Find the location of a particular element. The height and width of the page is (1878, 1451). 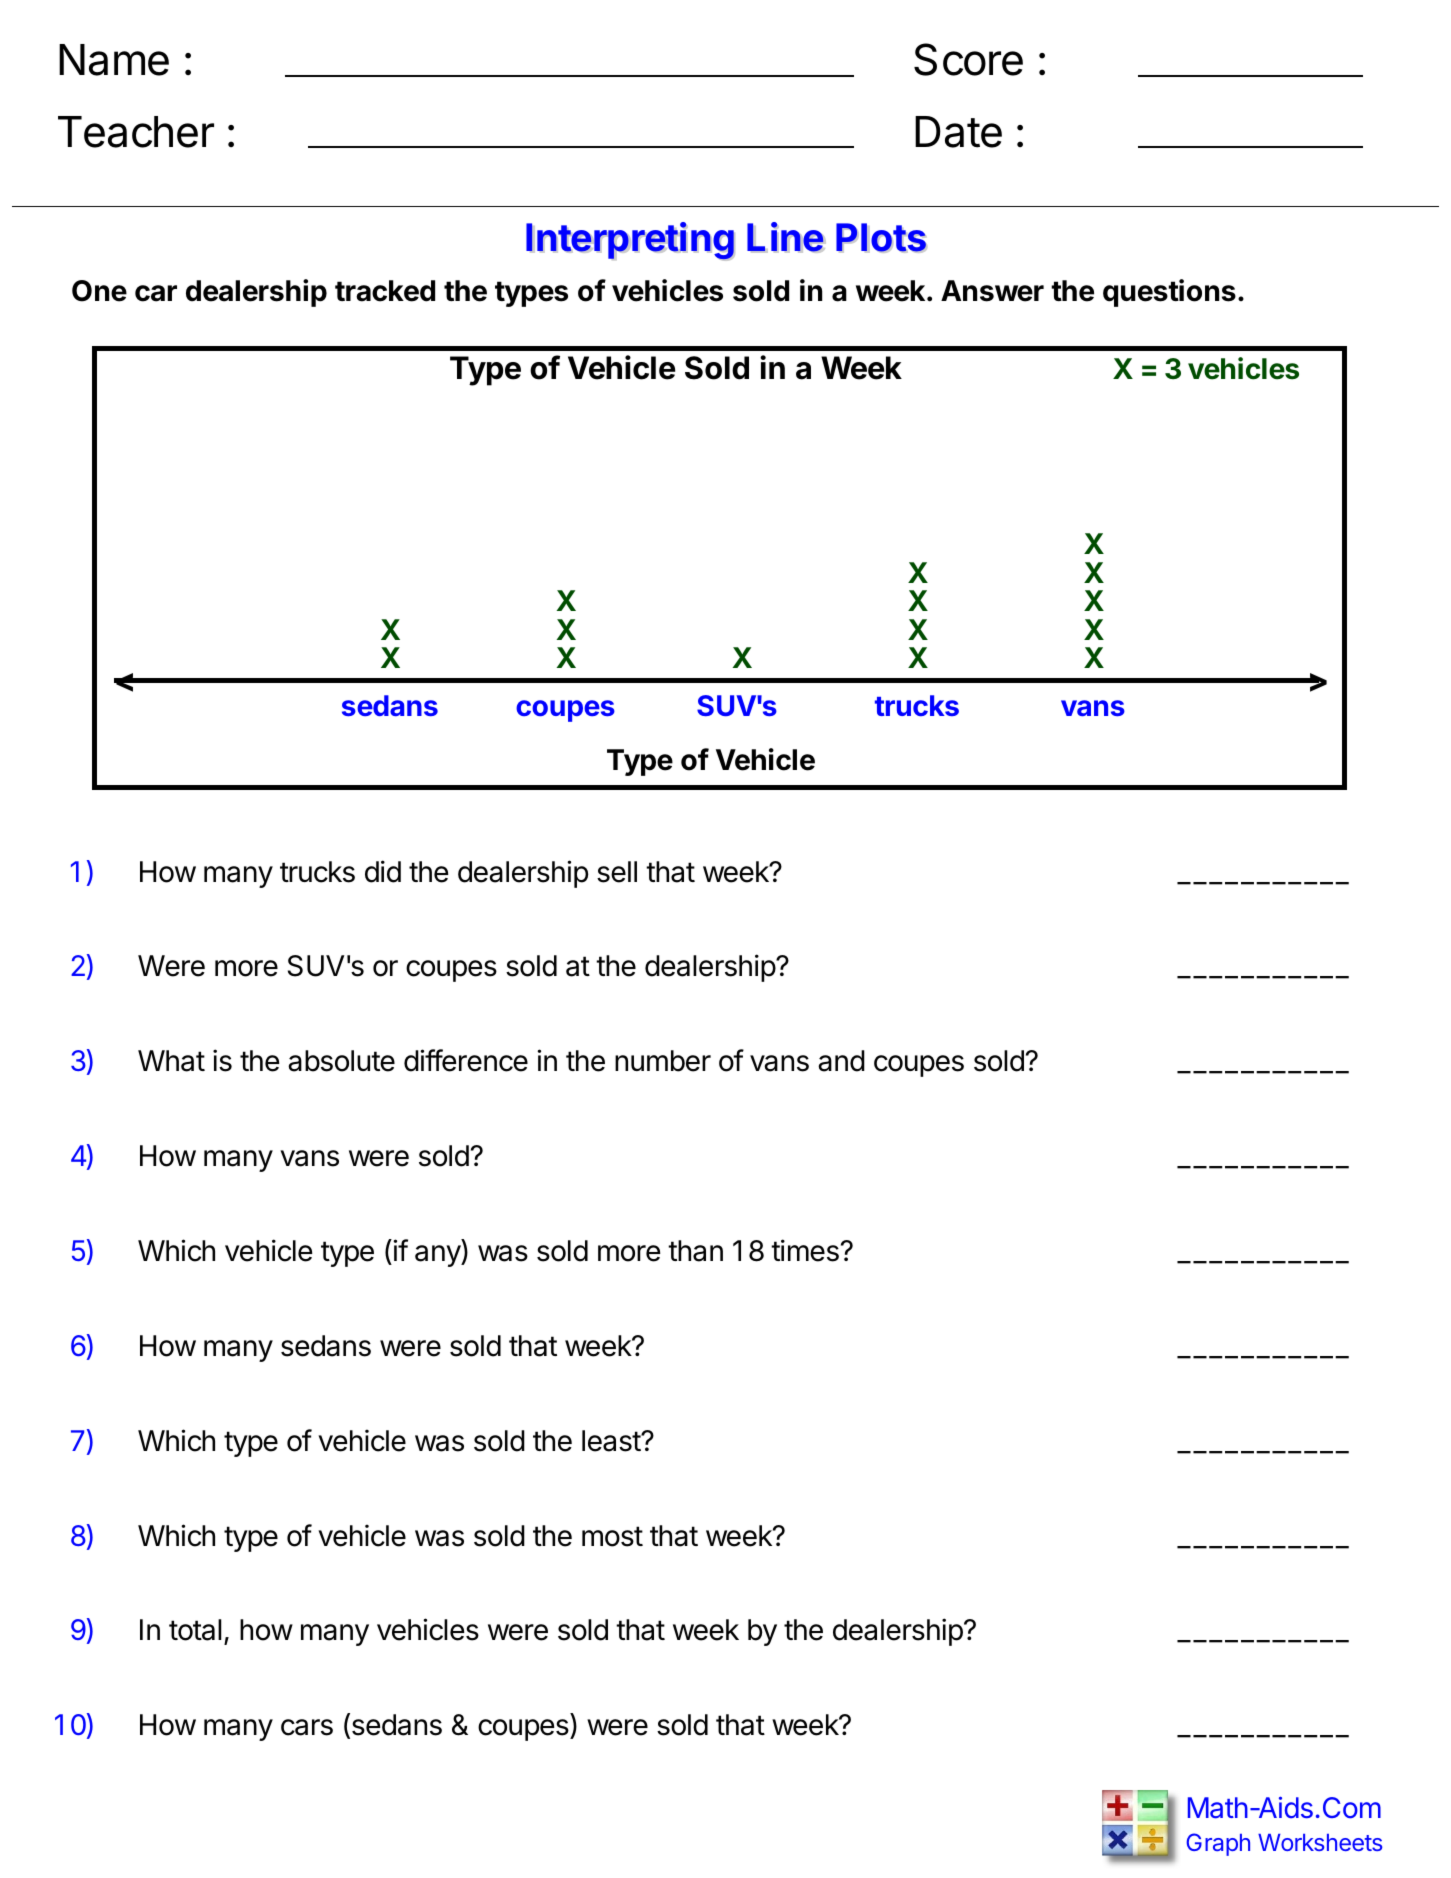

questions is located at coordinates (1169, 293).
